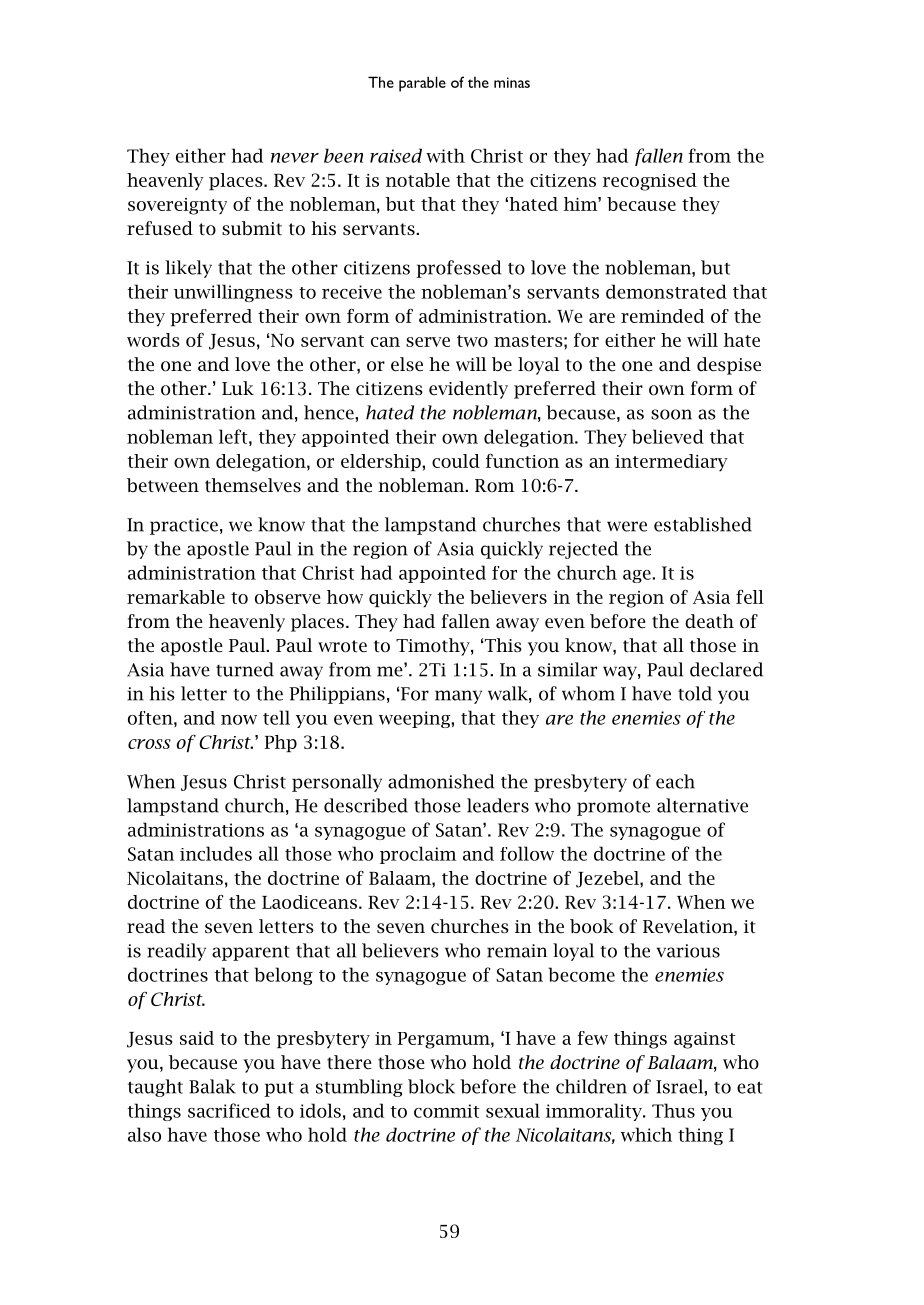 Image resolution: width=924 pixels, height=1305 pixels. I want to click on remarkable, so click(176, 597).
